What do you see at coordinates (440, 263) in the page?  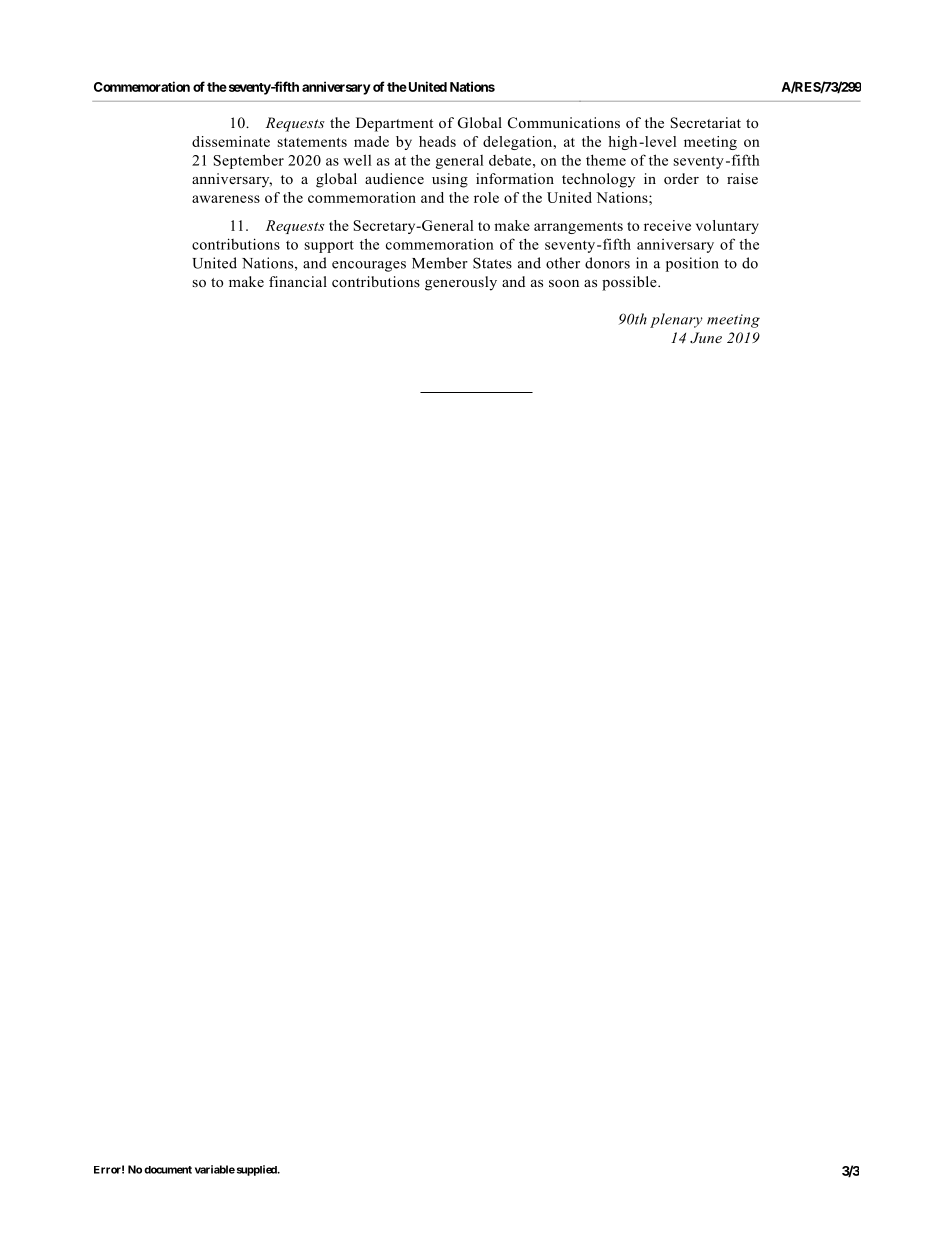 I see `Member` at bounding box center [440, 263].
